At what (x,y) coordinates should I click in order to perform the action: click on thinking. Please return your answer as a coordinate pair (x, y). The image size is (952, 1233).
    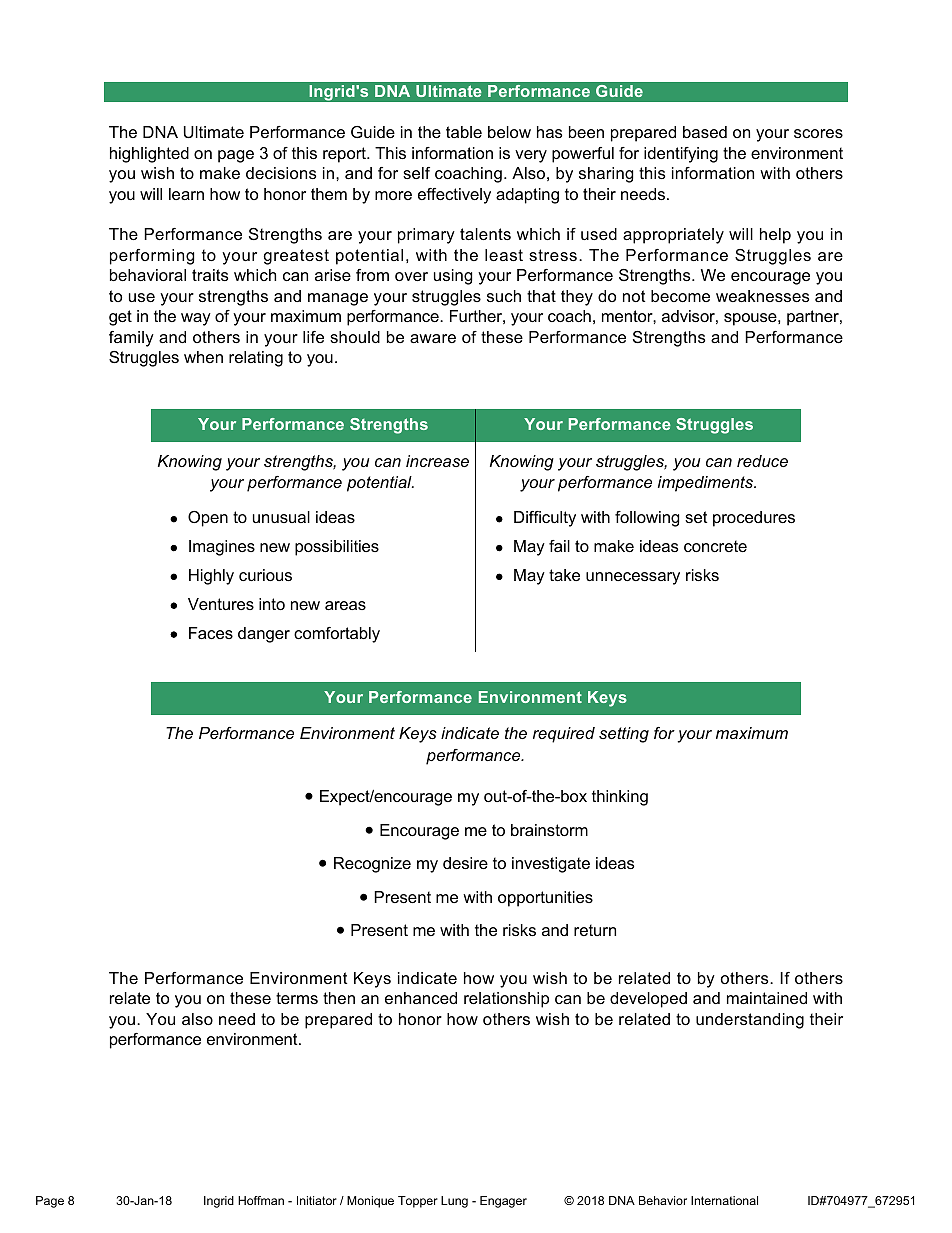
    Looking at the image, I should click on (620, 798).
